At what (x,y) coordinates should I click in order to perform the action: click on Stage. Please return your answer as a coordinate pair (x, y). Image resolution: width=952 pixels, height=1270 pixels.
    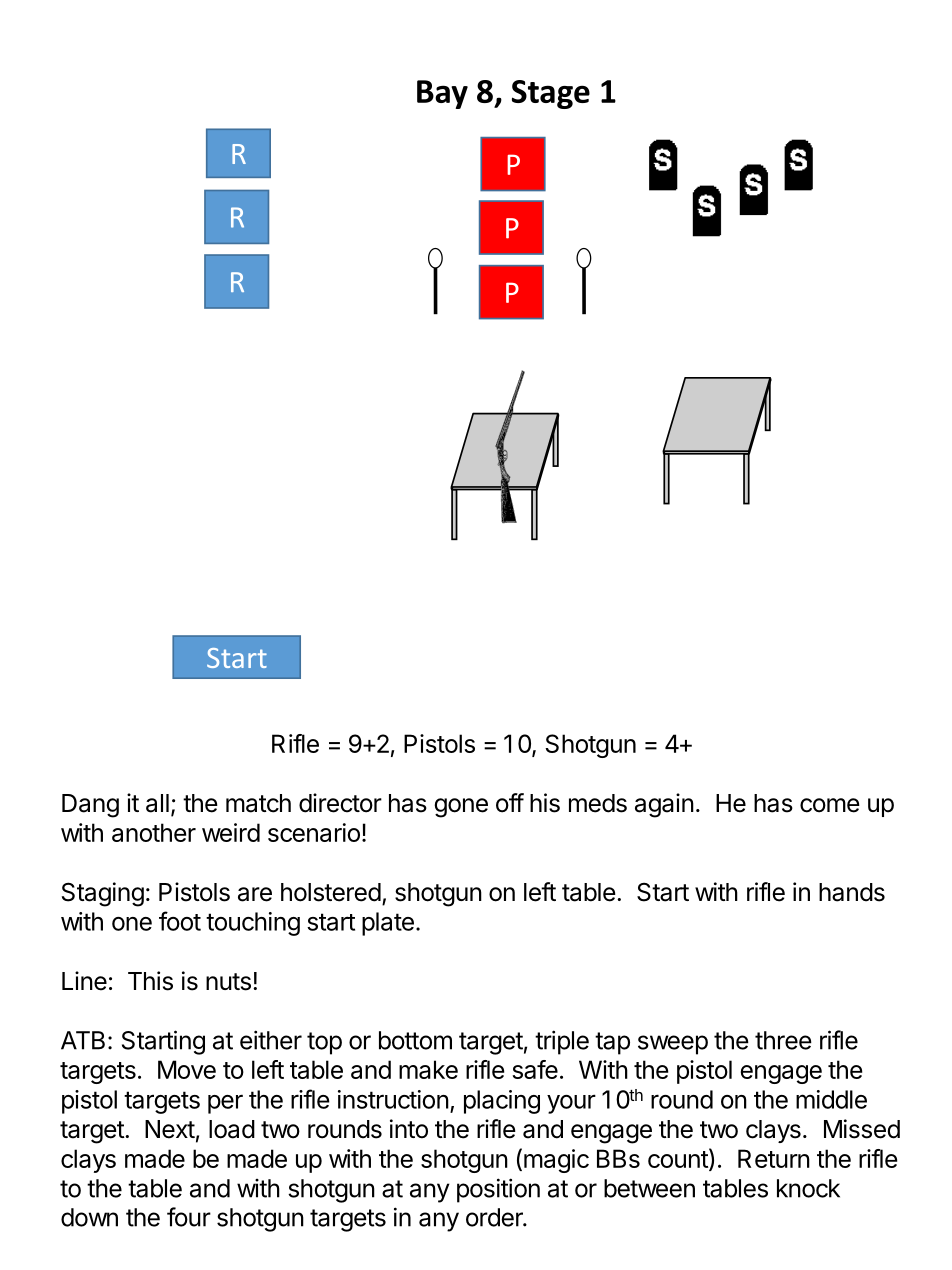
    Looking at the image, I should click on (551, 94).
